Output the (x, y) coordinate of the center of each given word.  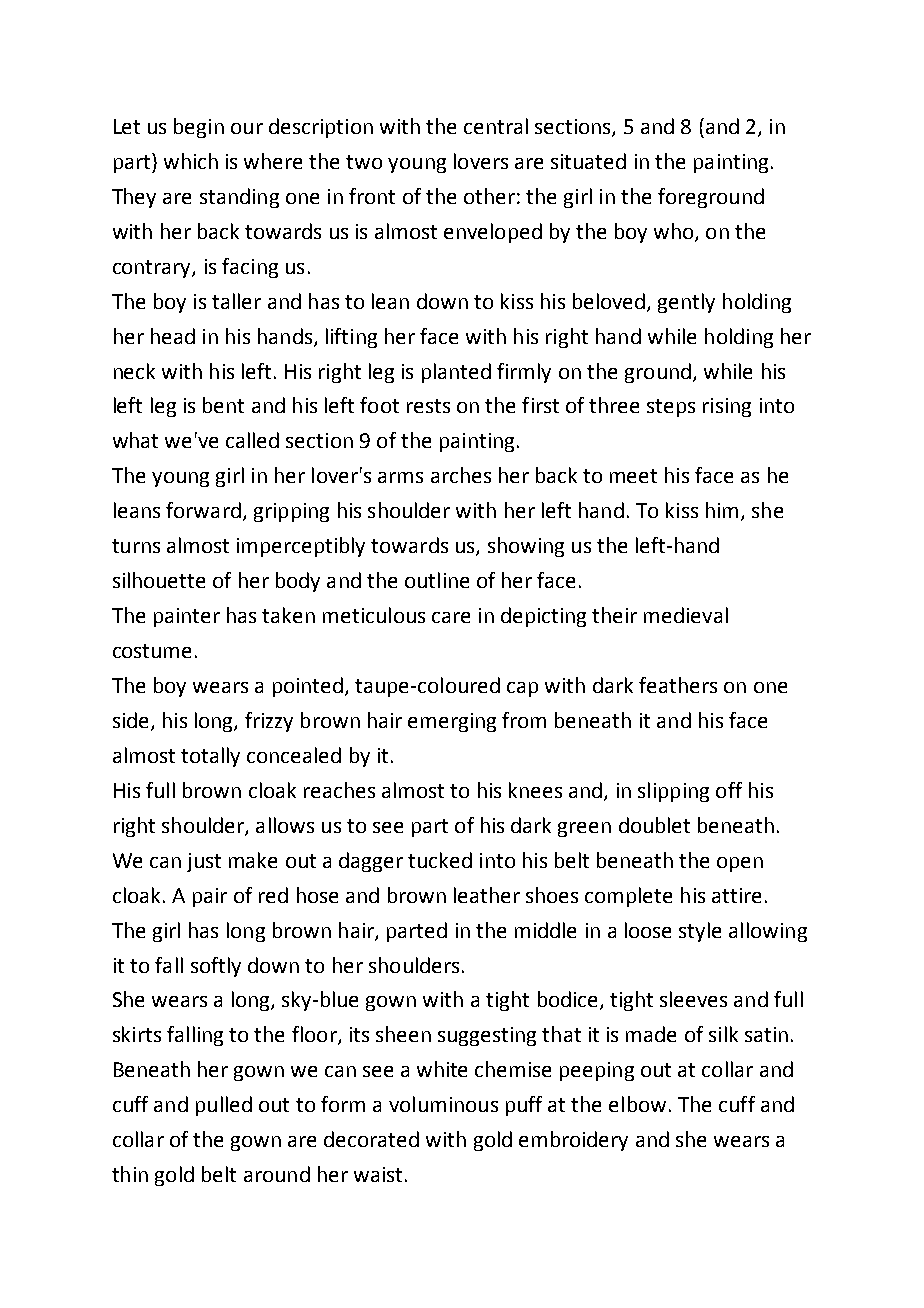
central (496, 126)
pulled (224, 1106)
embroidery (573, 1141)
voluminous (443, 1104)
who (675, 232)
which (191, 161)
